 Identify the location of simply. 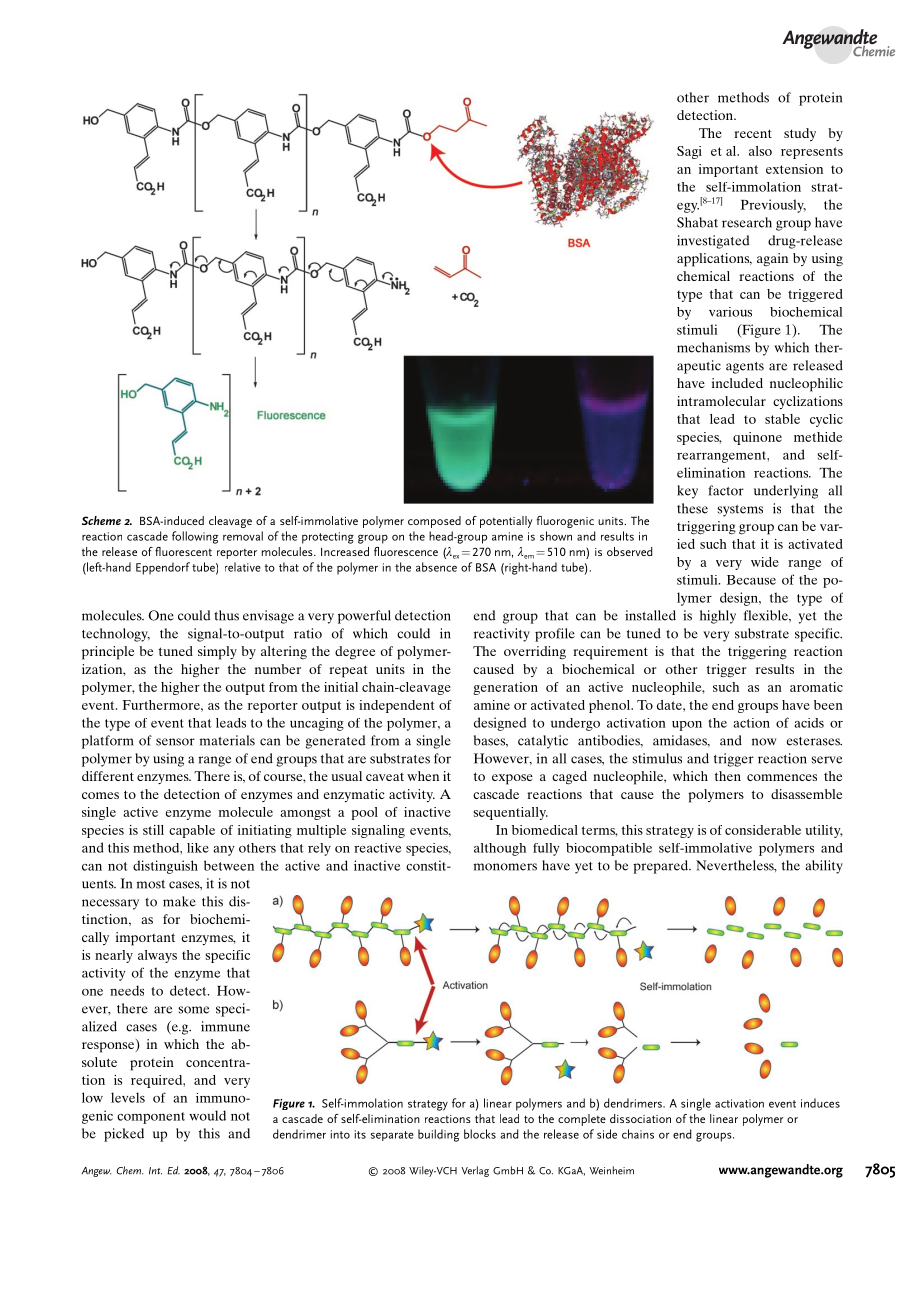
(217, 653).
